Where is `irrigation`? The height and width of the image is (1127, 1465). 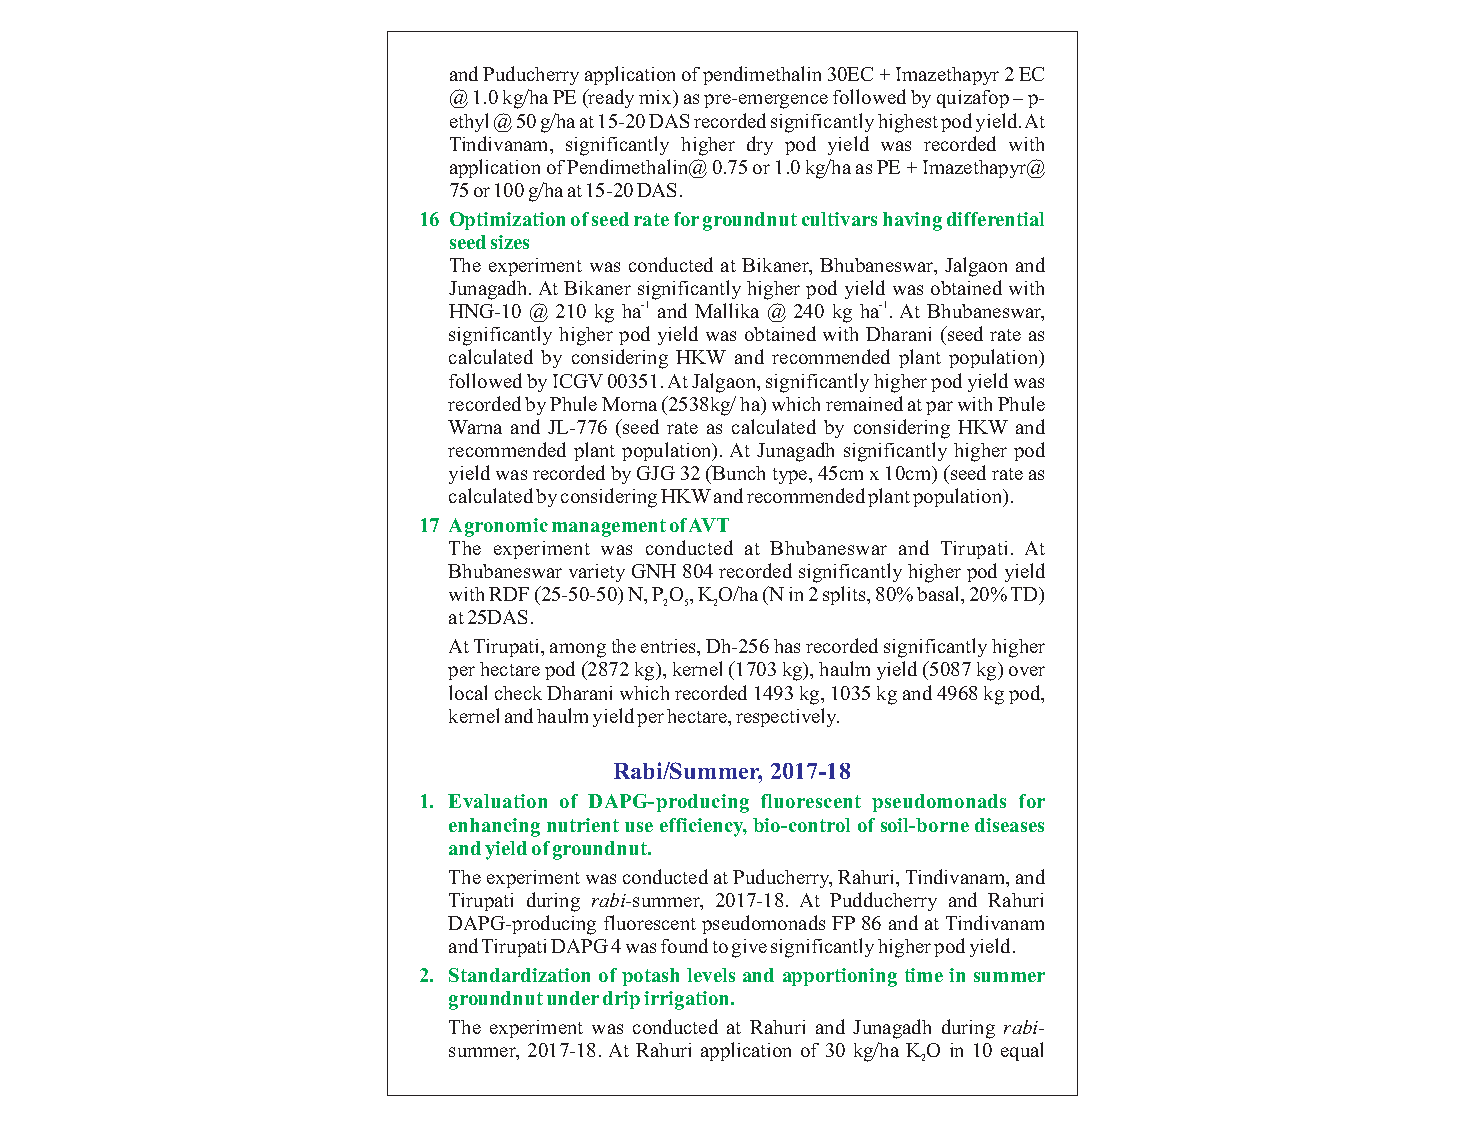
irrigation is located at coordinates (688, 1000).
